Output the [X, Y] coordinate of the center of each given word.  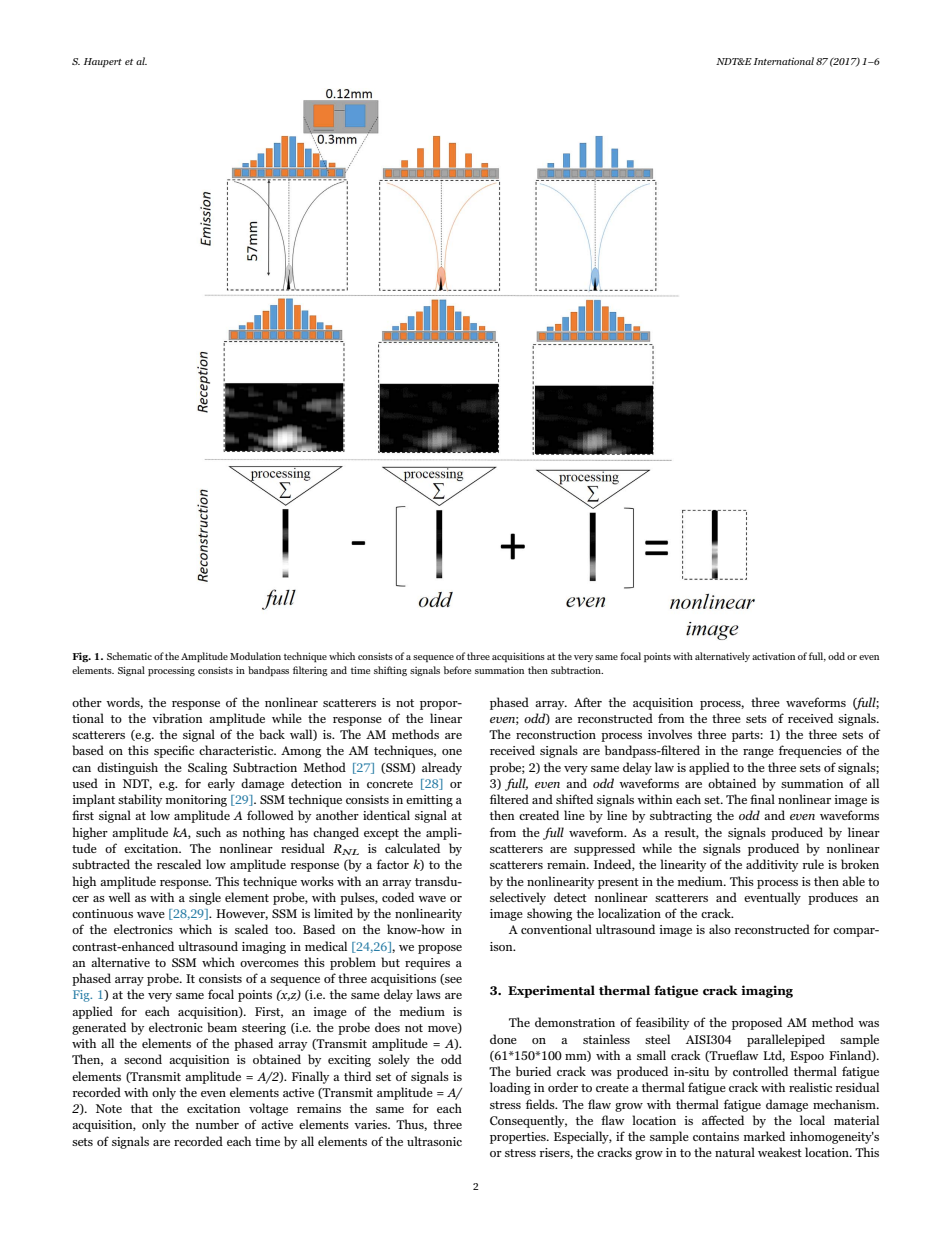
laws [429, 994]
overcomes [269, 964]
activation [773, 656]
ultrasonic [434, 1141]
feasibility [662, 1023]
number [217, 1124]
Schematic [129, 656]
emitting [429, 801]
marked [764, 1136]
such [208, 832]
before [457, 670]
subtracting [681, 816]
